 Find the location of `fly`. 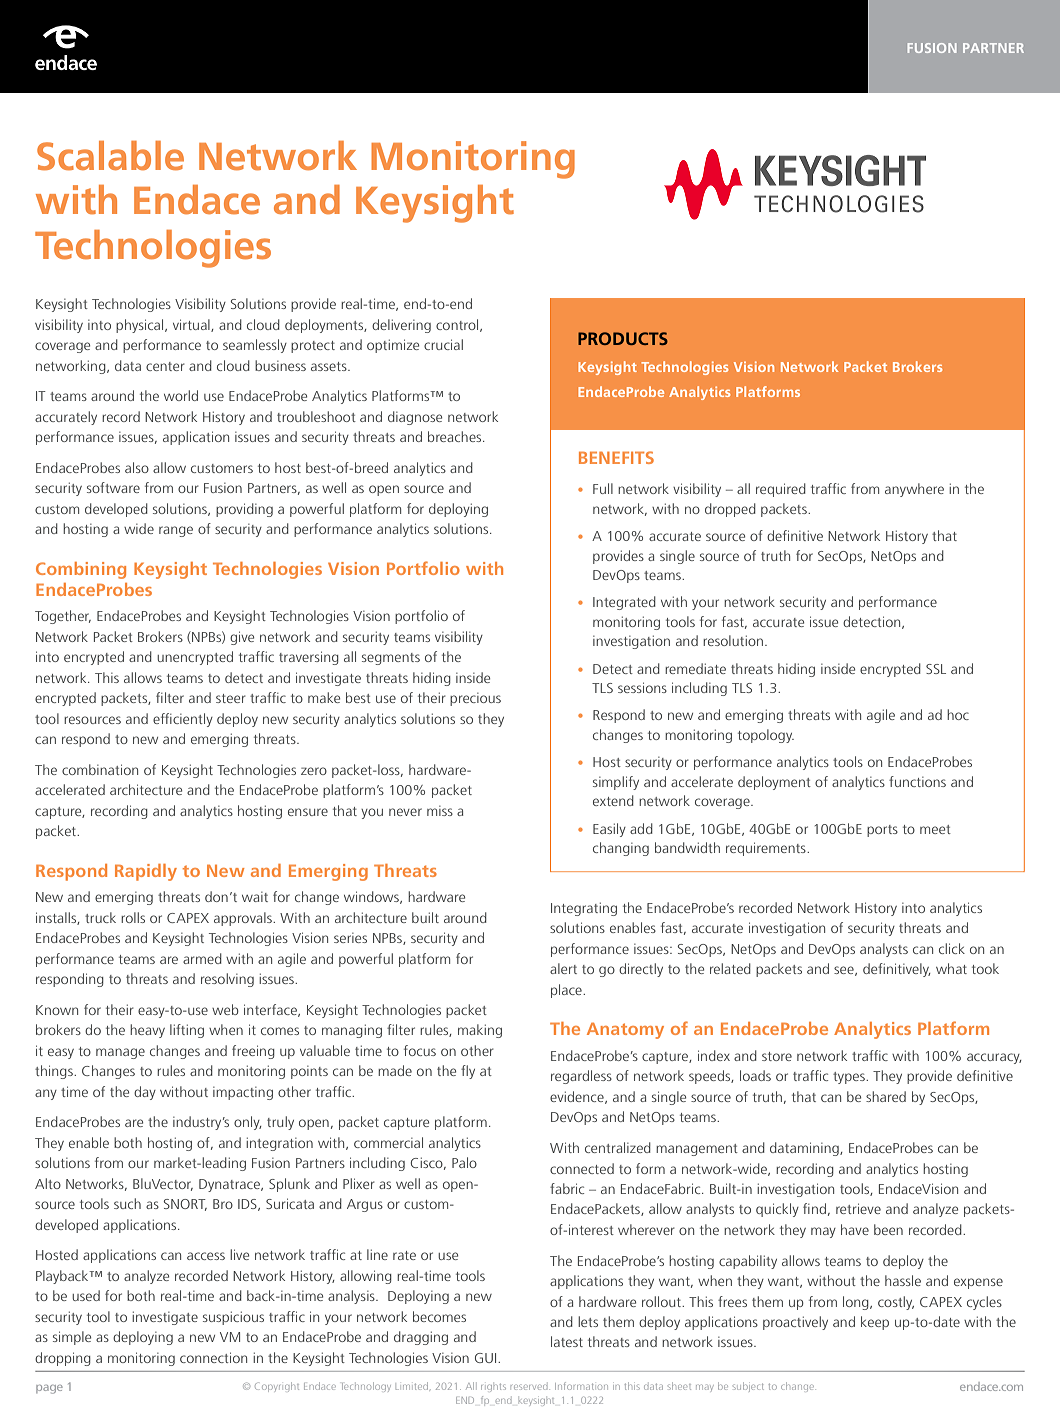

fly is located at coordinates (468, 1072).
